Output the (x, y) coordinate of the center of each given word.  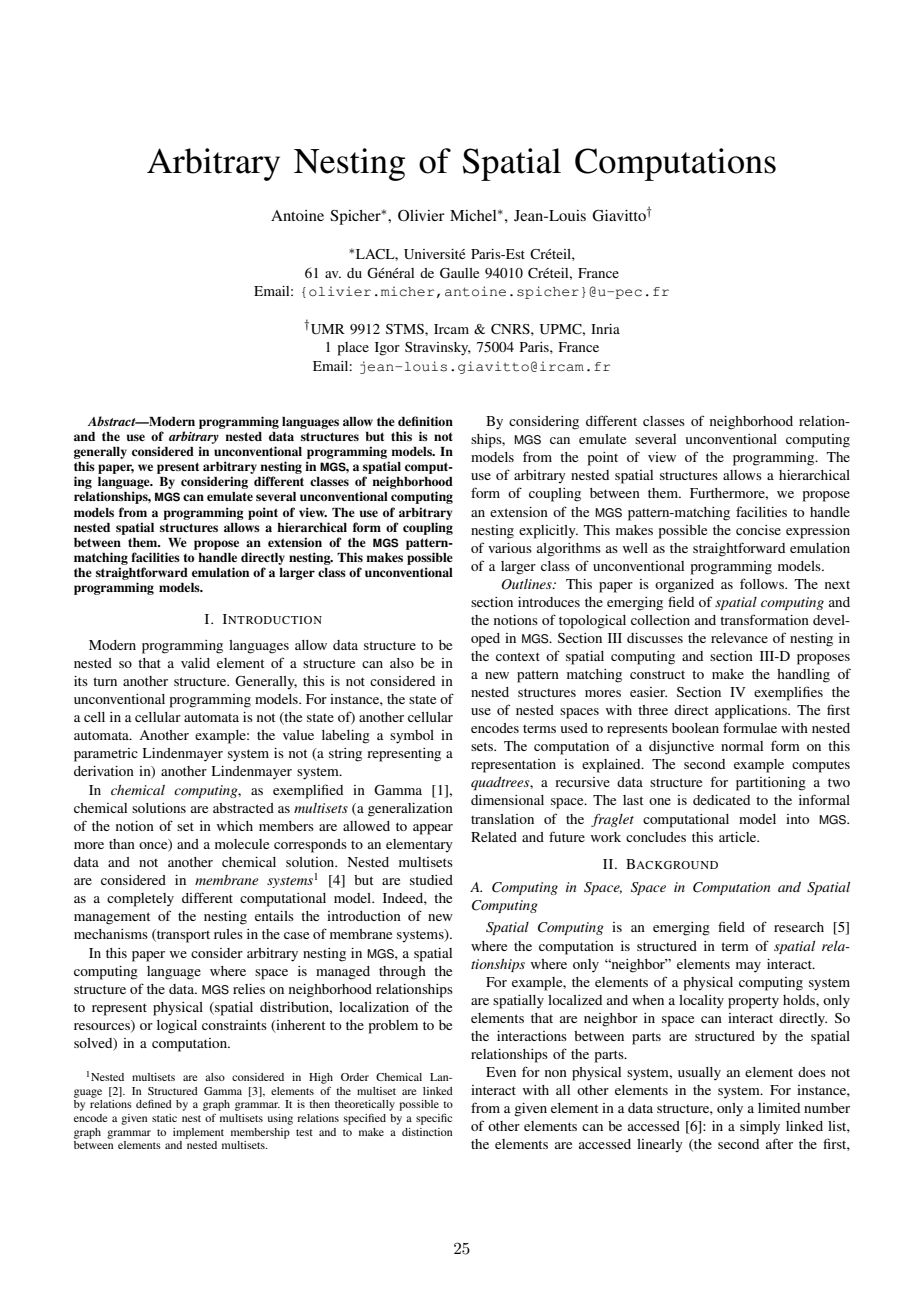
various (510, 548)
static (164, 1118)
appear (433, 829)
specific (434, 1119)
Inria (605, 329)
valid (195, 663)
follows (763, 583)
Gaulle (459, 273)
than (122, 844)
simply (760, 1128)
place (353, 349)
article (739, 837)
